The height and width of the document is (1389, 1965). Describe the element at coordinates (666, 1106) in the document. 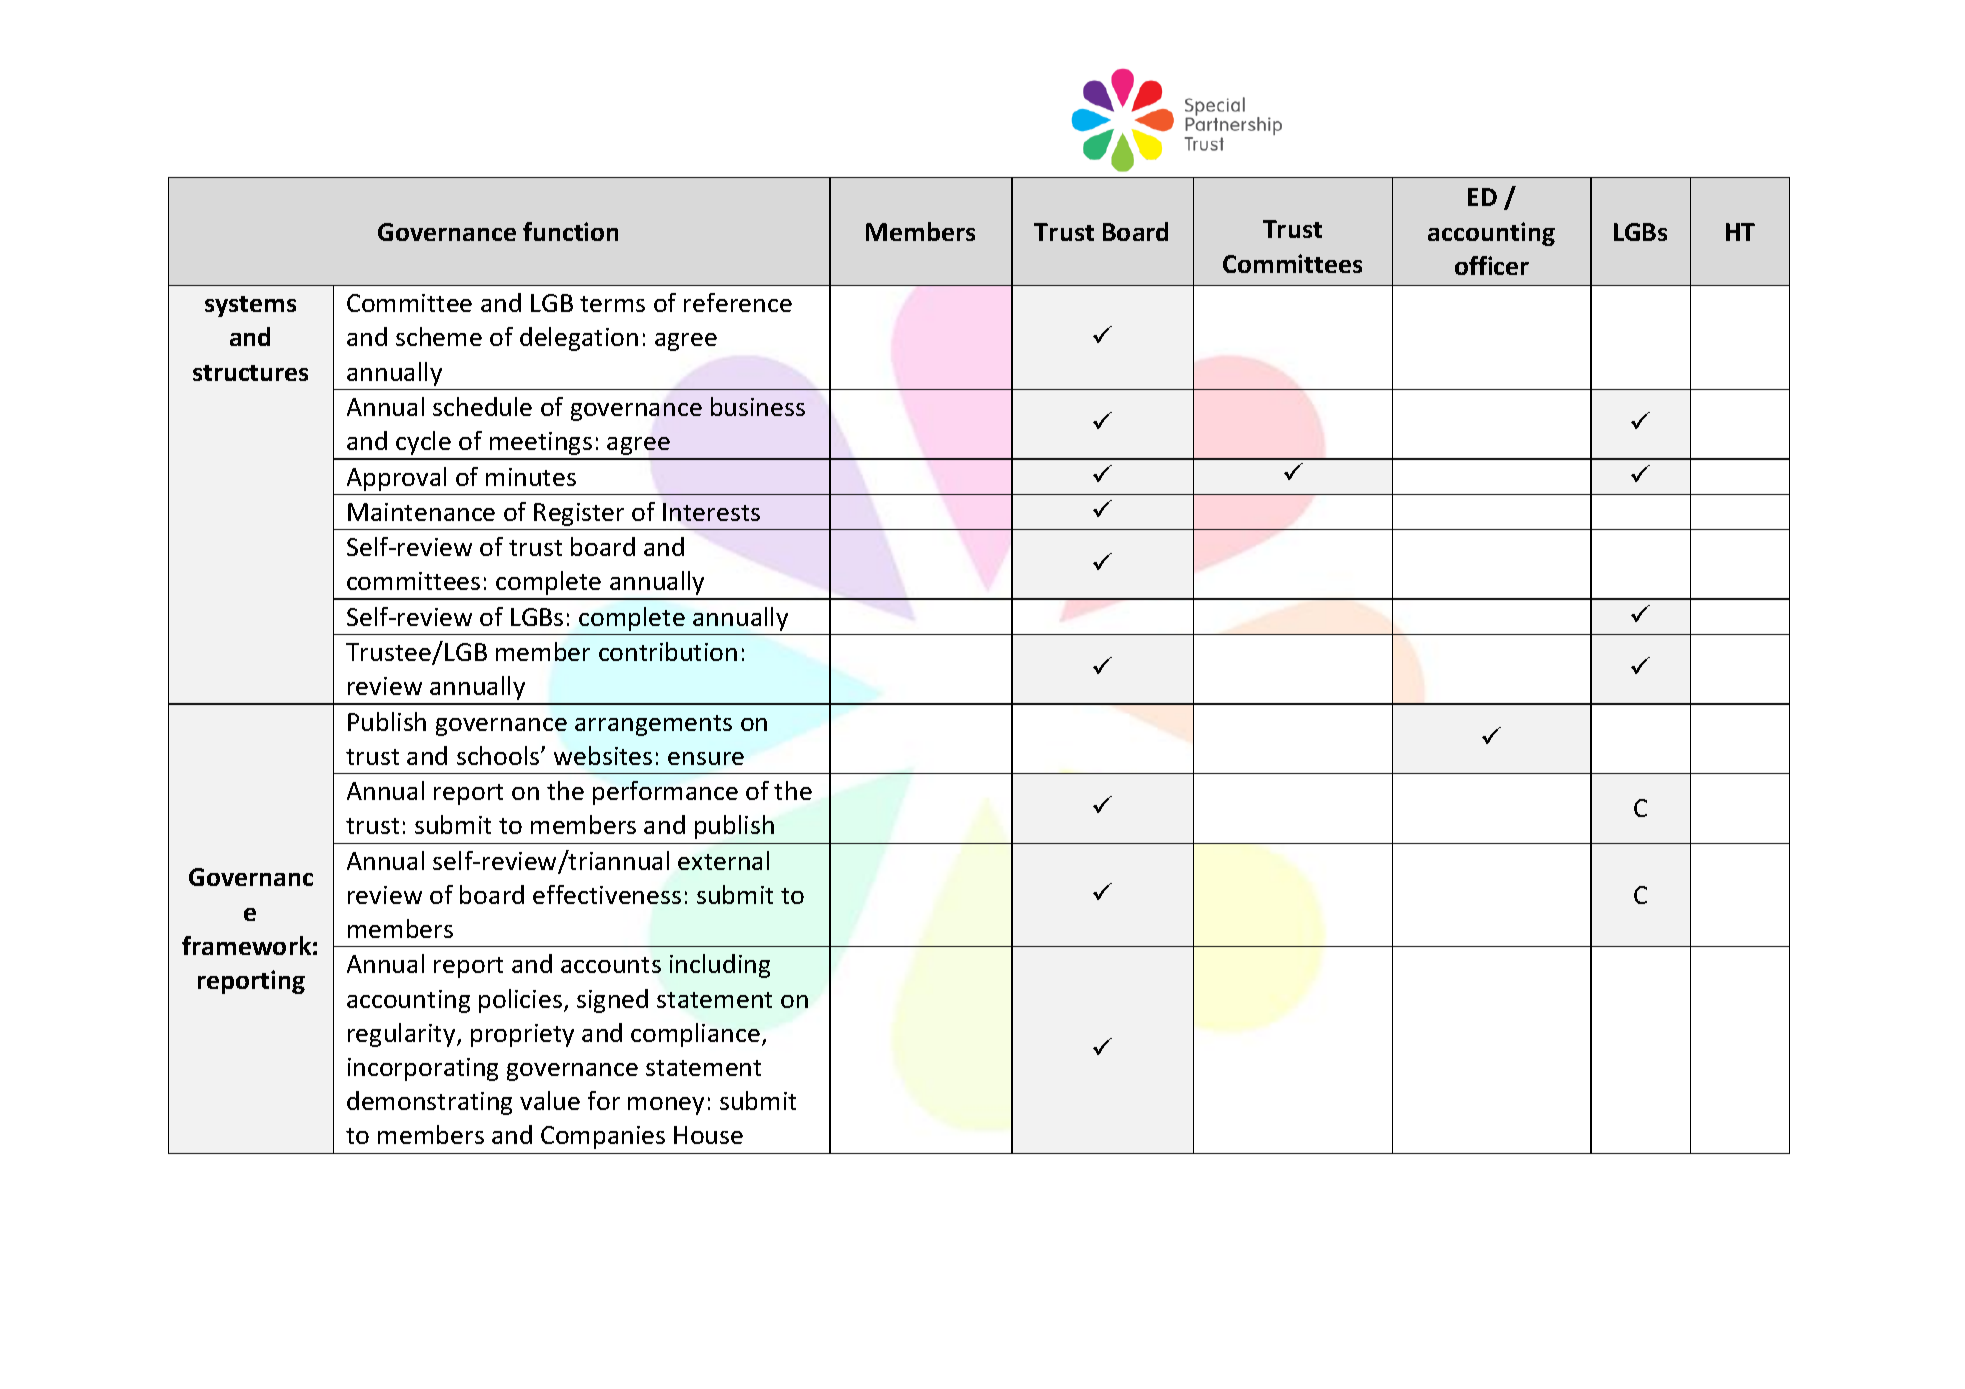

I see `money` at that location.
